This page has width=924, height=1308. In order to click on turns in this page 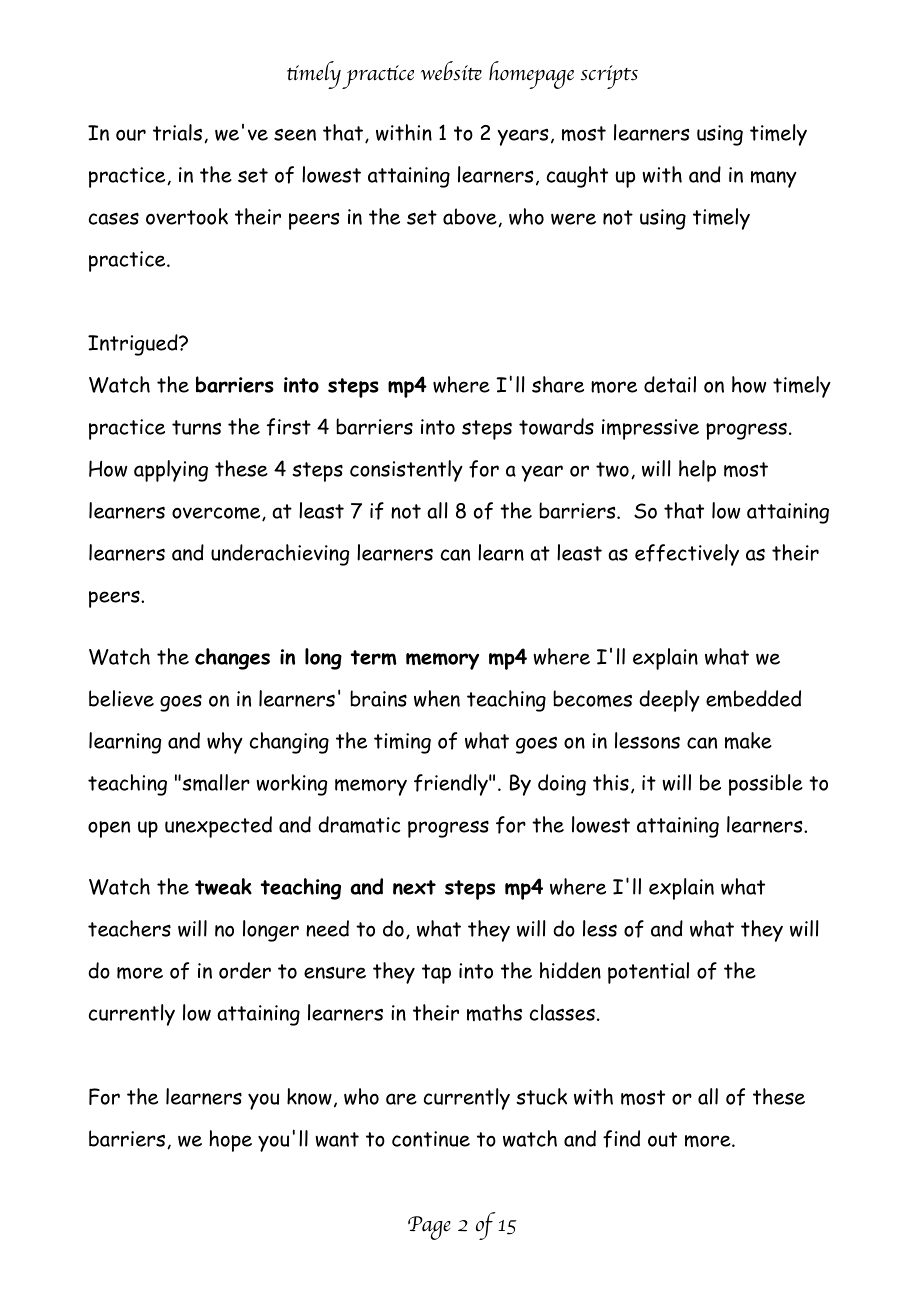, I will do `click(196, 427)`.
